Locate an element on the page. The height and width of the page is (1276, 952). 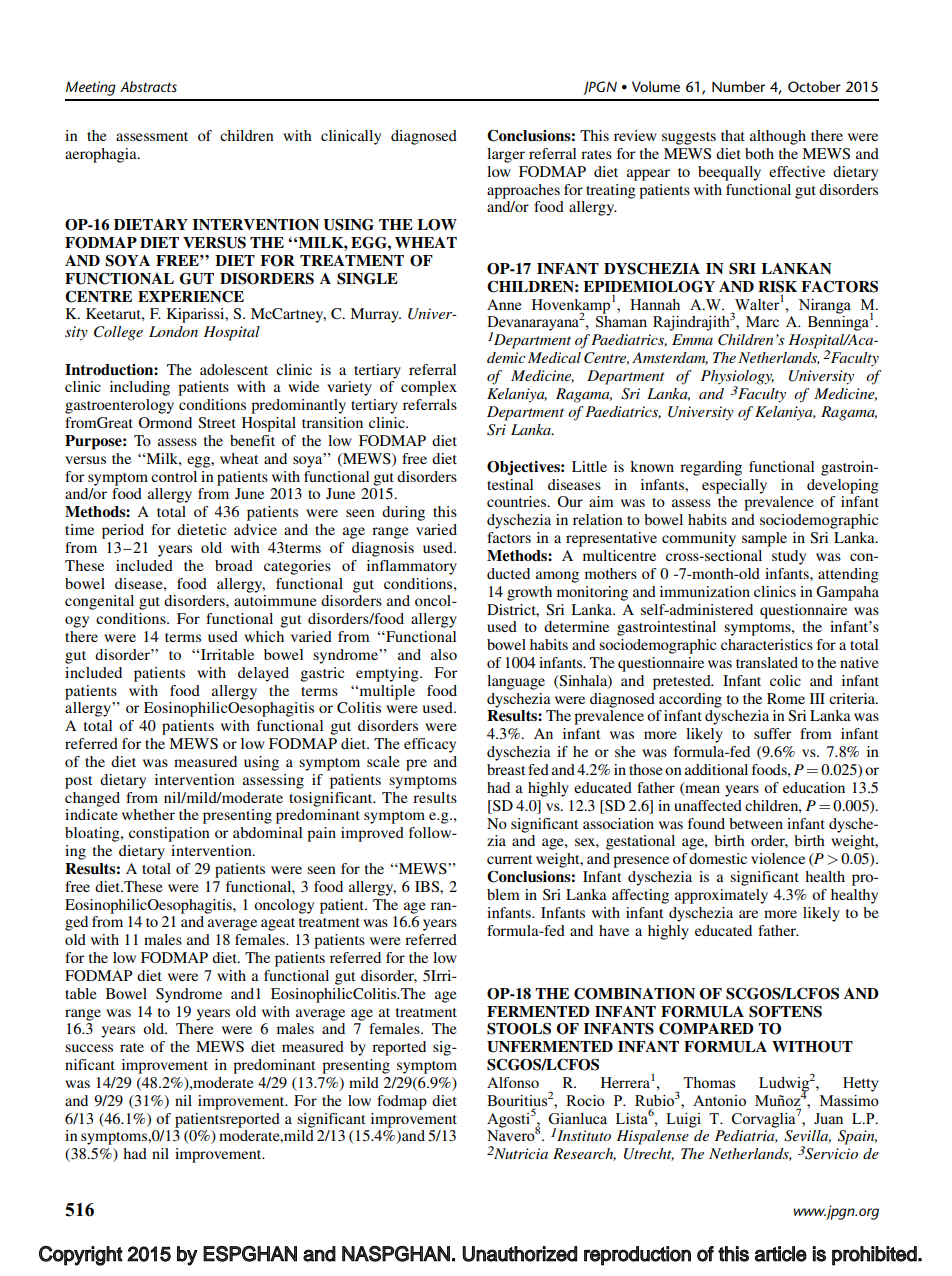
Copyright is located at coordinates (81, 1256).
